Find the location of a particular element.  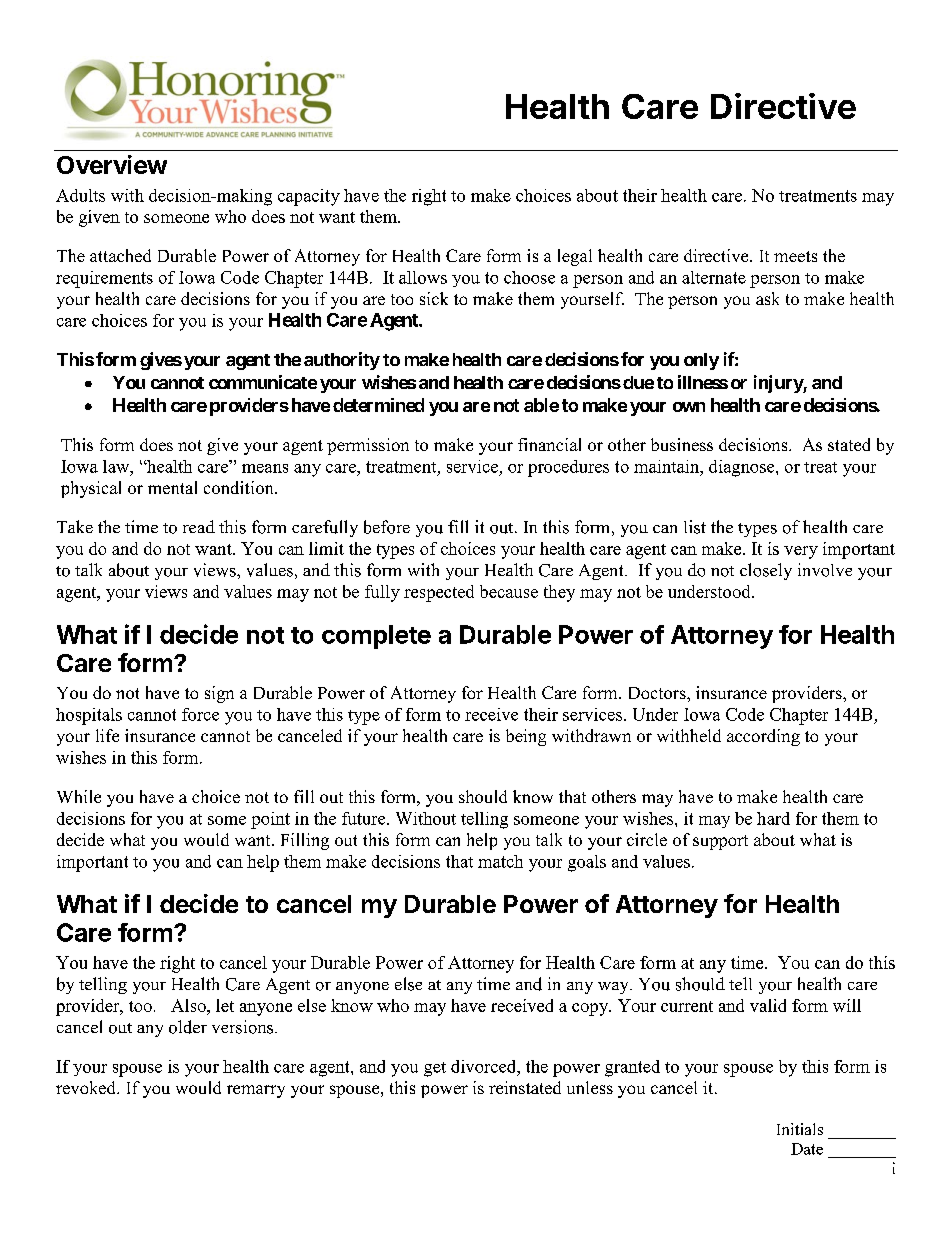

Doctors is located at coordinates (658, 693).
